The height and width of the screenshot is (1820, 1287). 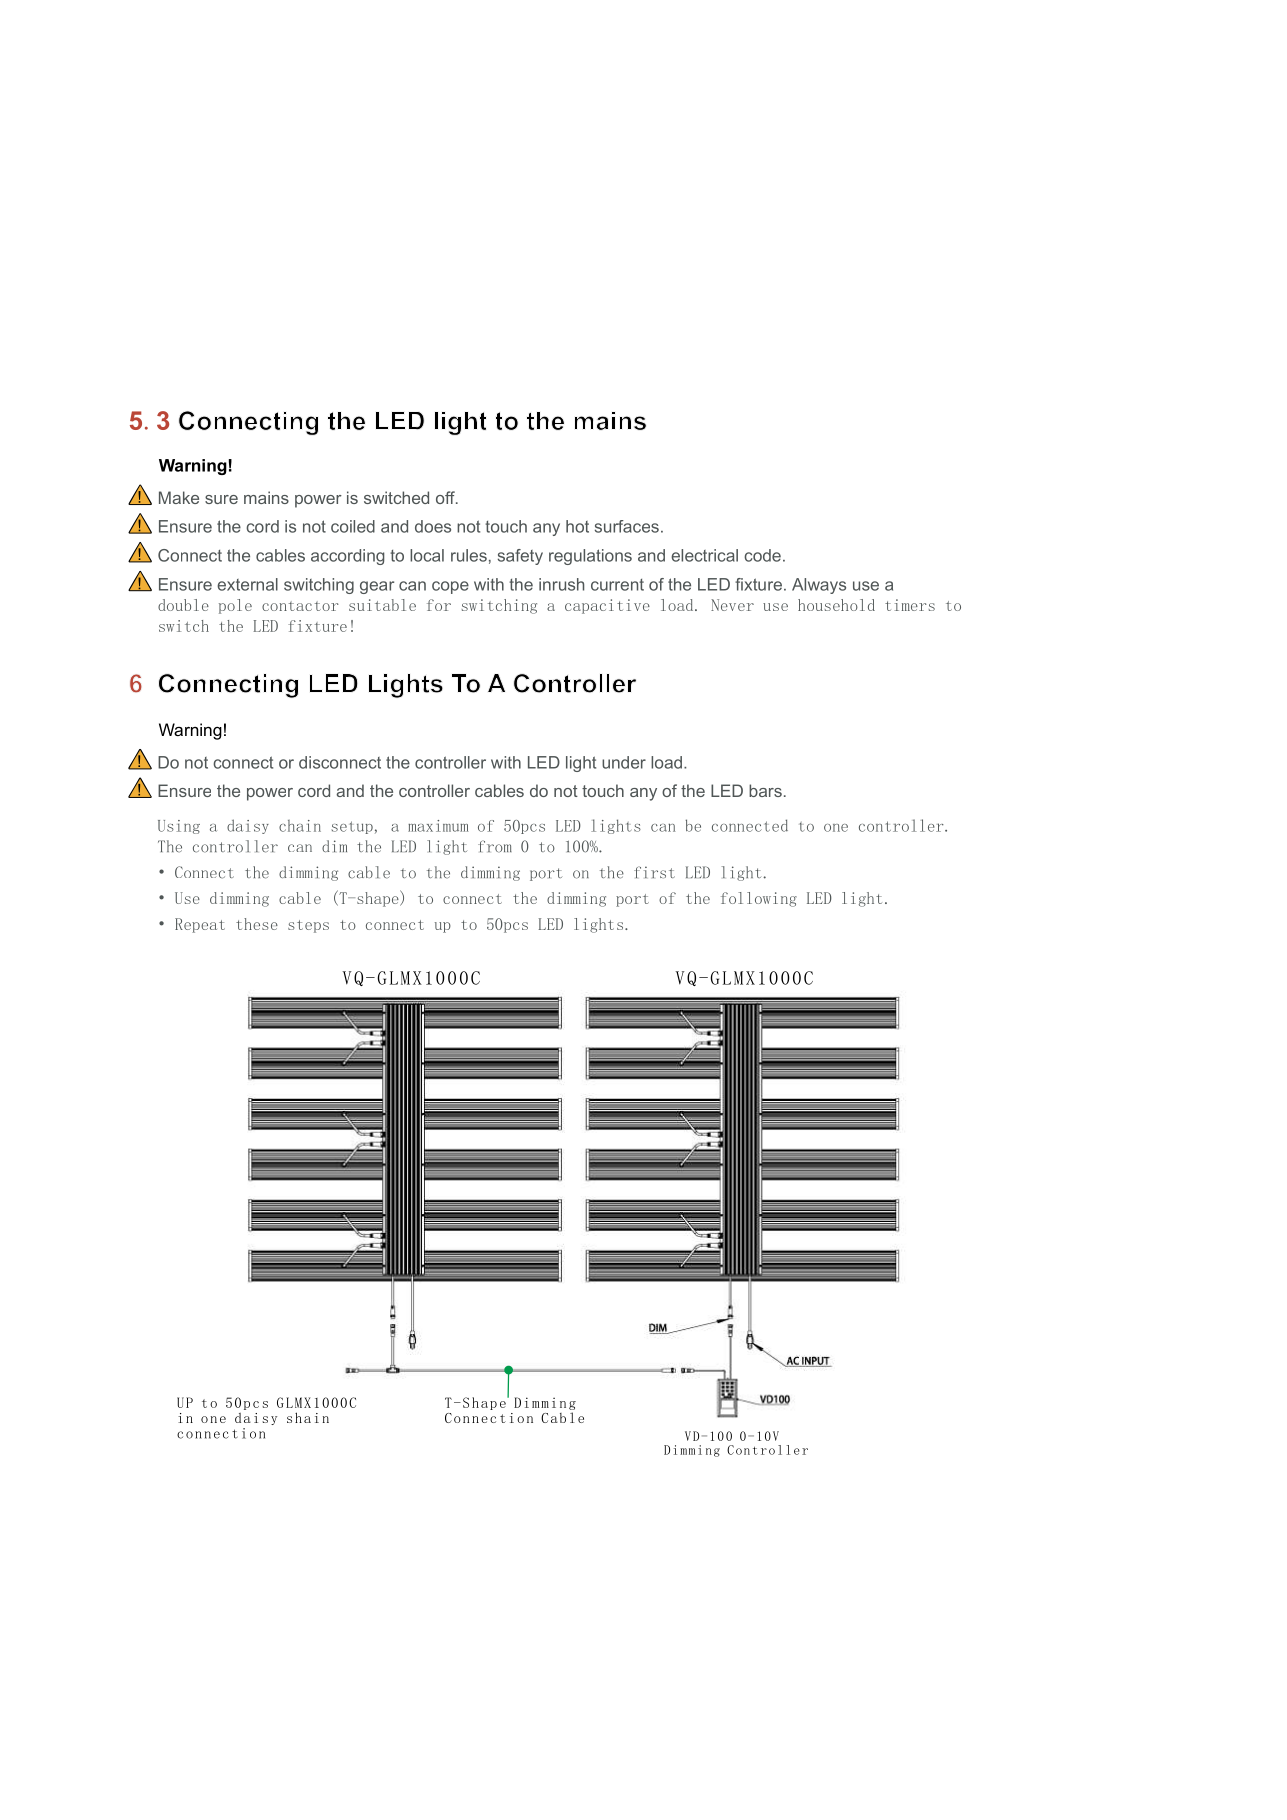 What do you see at coordinates (257, 924) in the screenshot?
I see `these` at bounding box center [257, 924].
